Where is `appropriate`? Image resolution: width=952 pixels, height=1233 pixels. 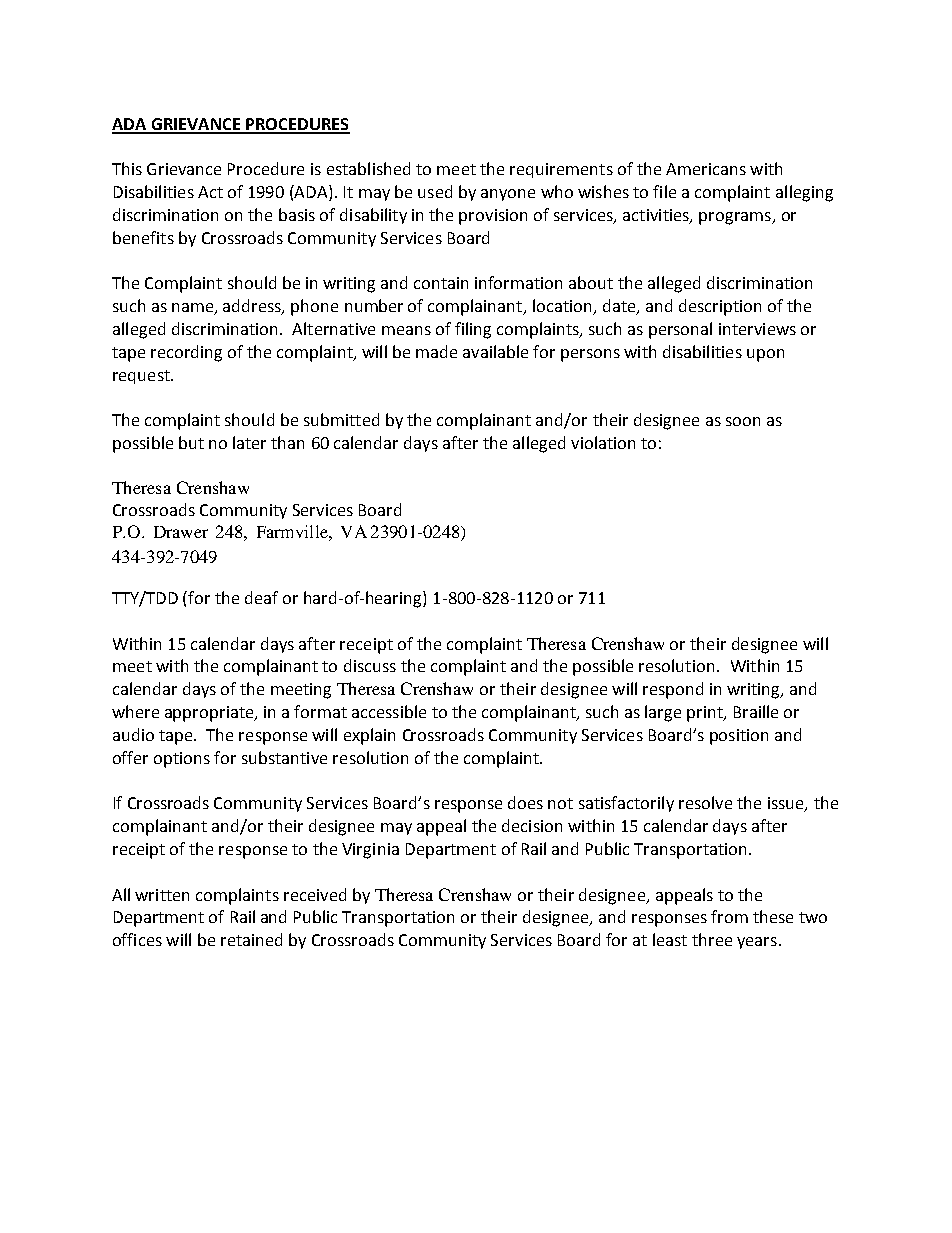 appropriate is located at coordinates (210, 714).
